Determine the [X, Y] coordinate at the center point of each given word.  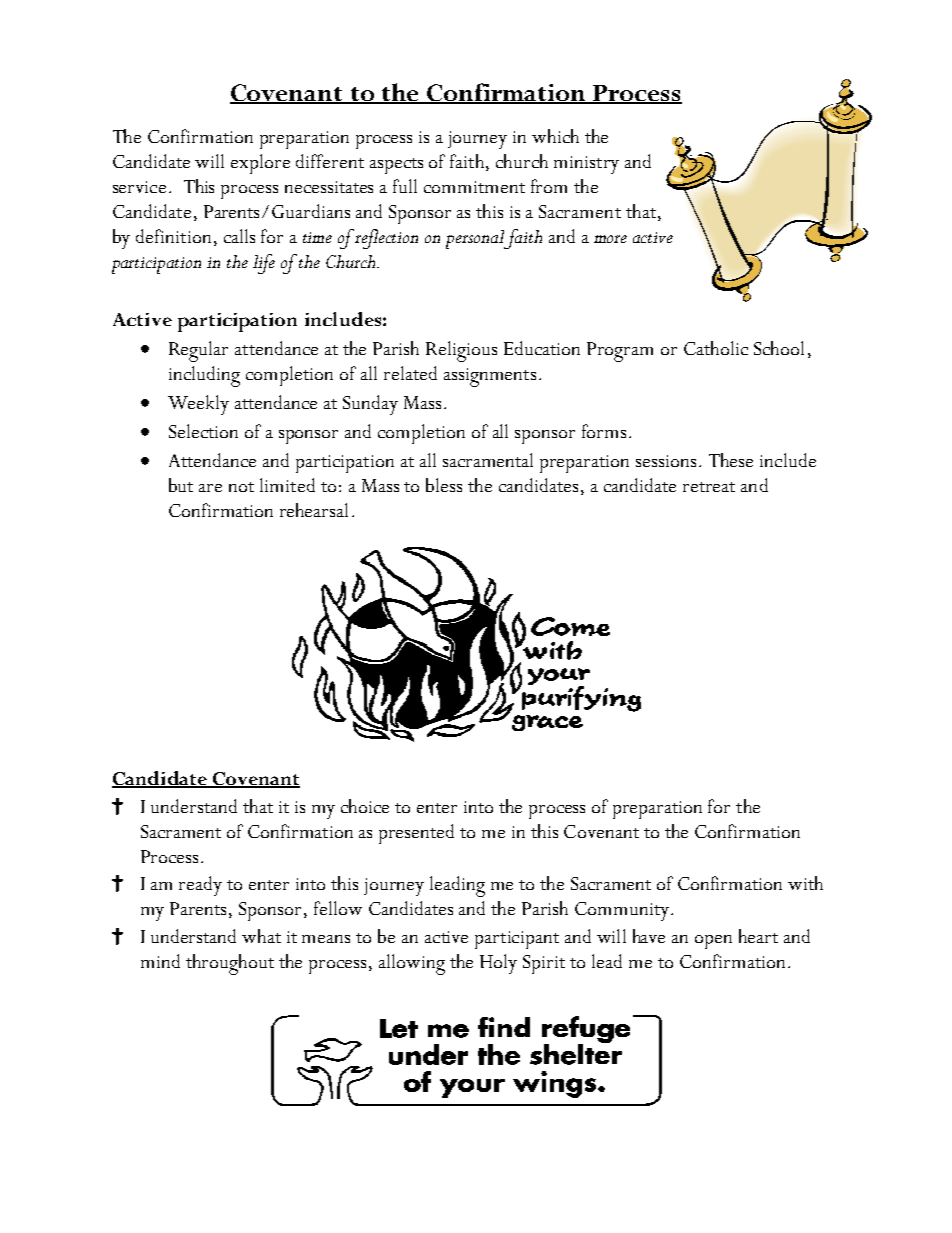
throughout [230, 964]
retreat [709, 487]
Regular [198, 351]
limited [287, 485]
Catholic [716, 348]
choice [365, 806]
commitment [474, 187]
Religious [461, 351]
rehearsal [314, 510]
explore [260, 164]
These [731, 460]
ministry [586, 165]
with [805, 883]
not [241, 487]
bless [444, 485]
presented [416, 834]
